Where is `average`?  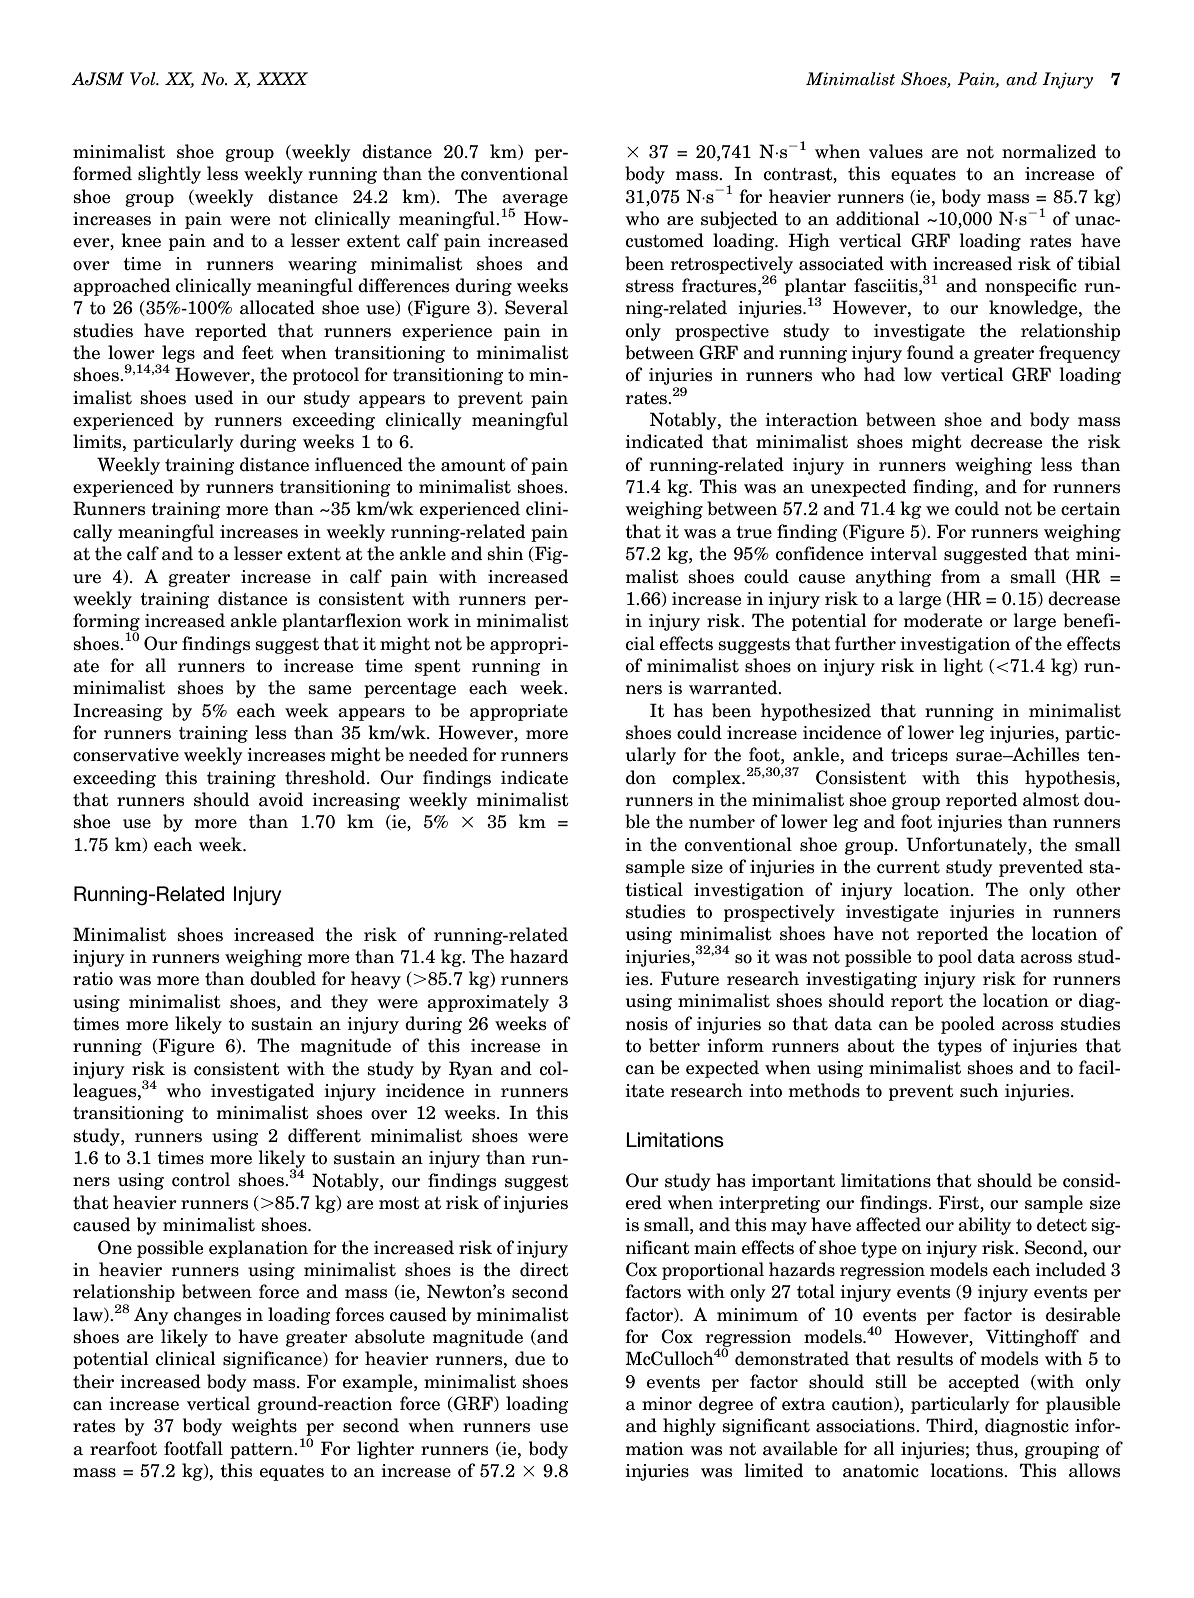
average is located at coordinates (535, 201).
